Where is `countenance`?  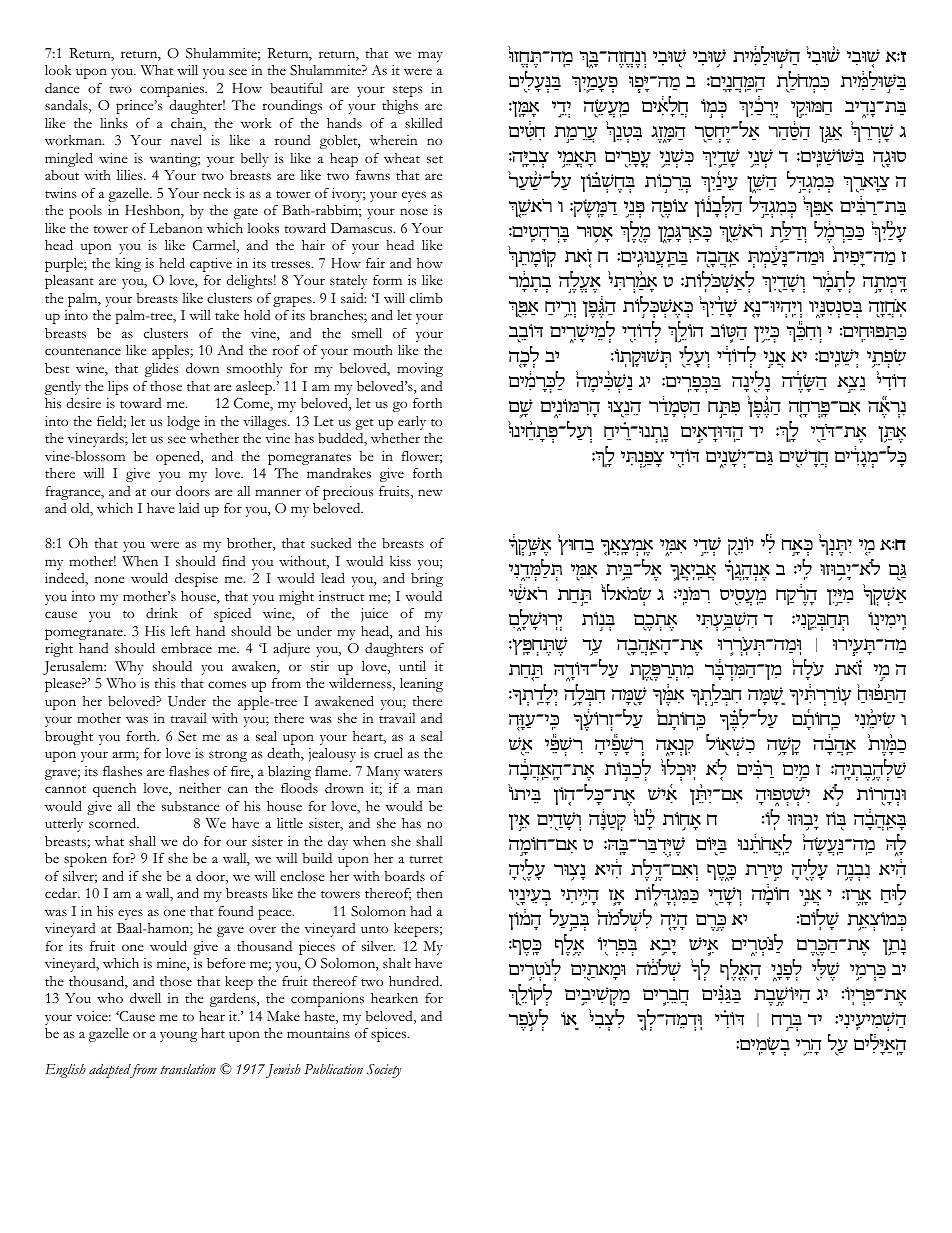 countenance is located at coordinates (83, 352).
